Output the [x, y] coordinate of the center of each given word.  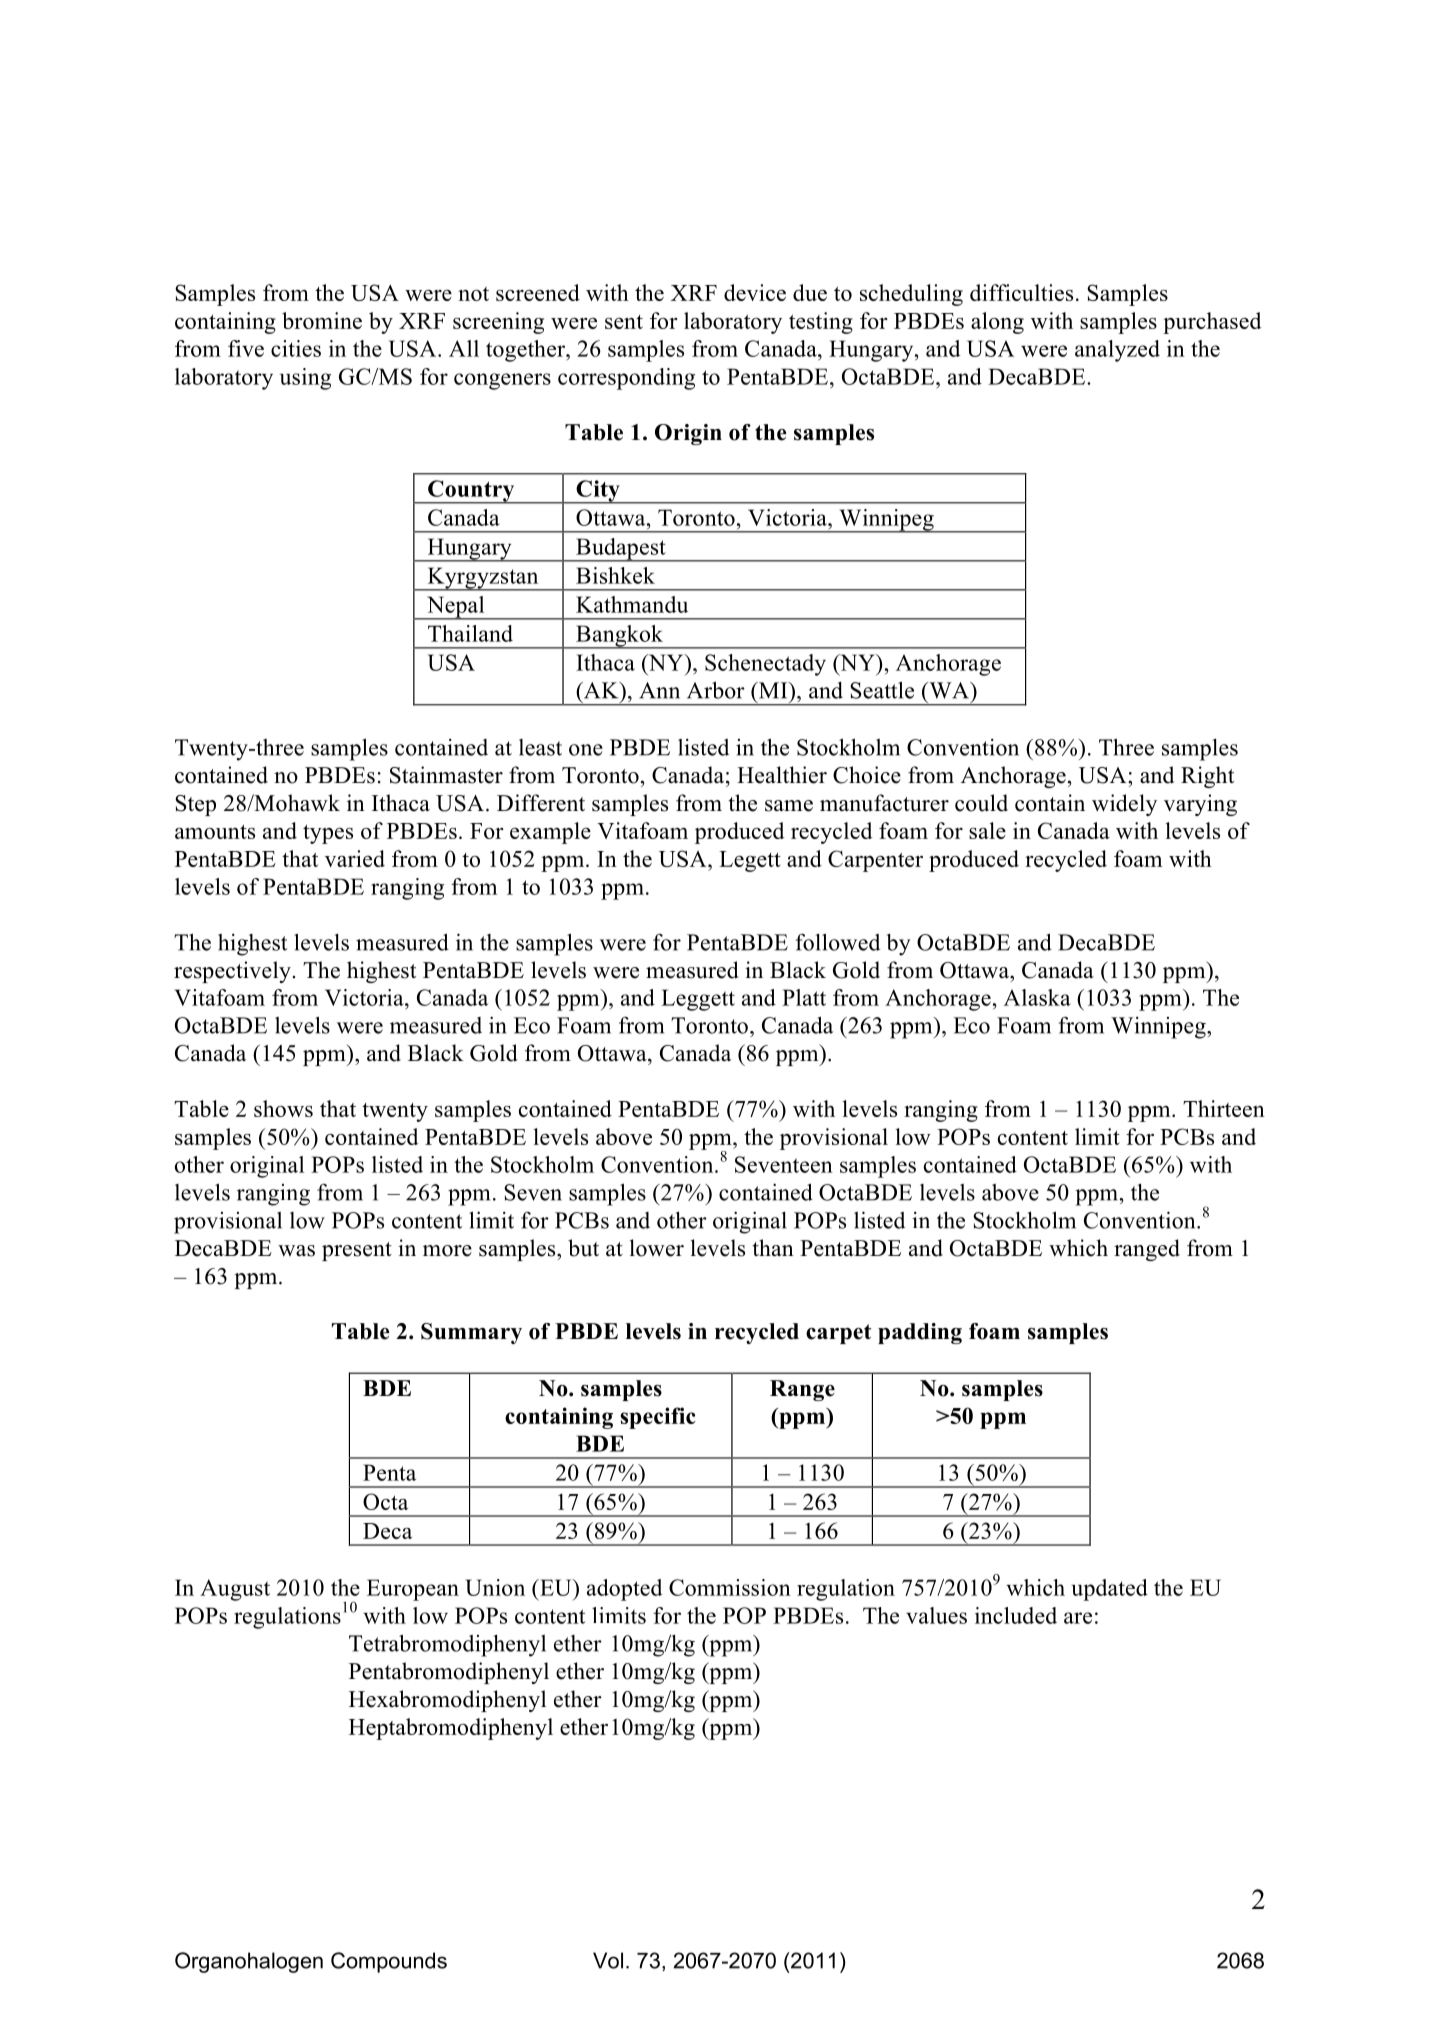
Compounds [389, 1962]
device [755, 292]
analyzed [1117, 351]
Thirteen [1224, 1108]
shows [283, 1108]
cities [296, 348]
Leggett [698, 1000]
